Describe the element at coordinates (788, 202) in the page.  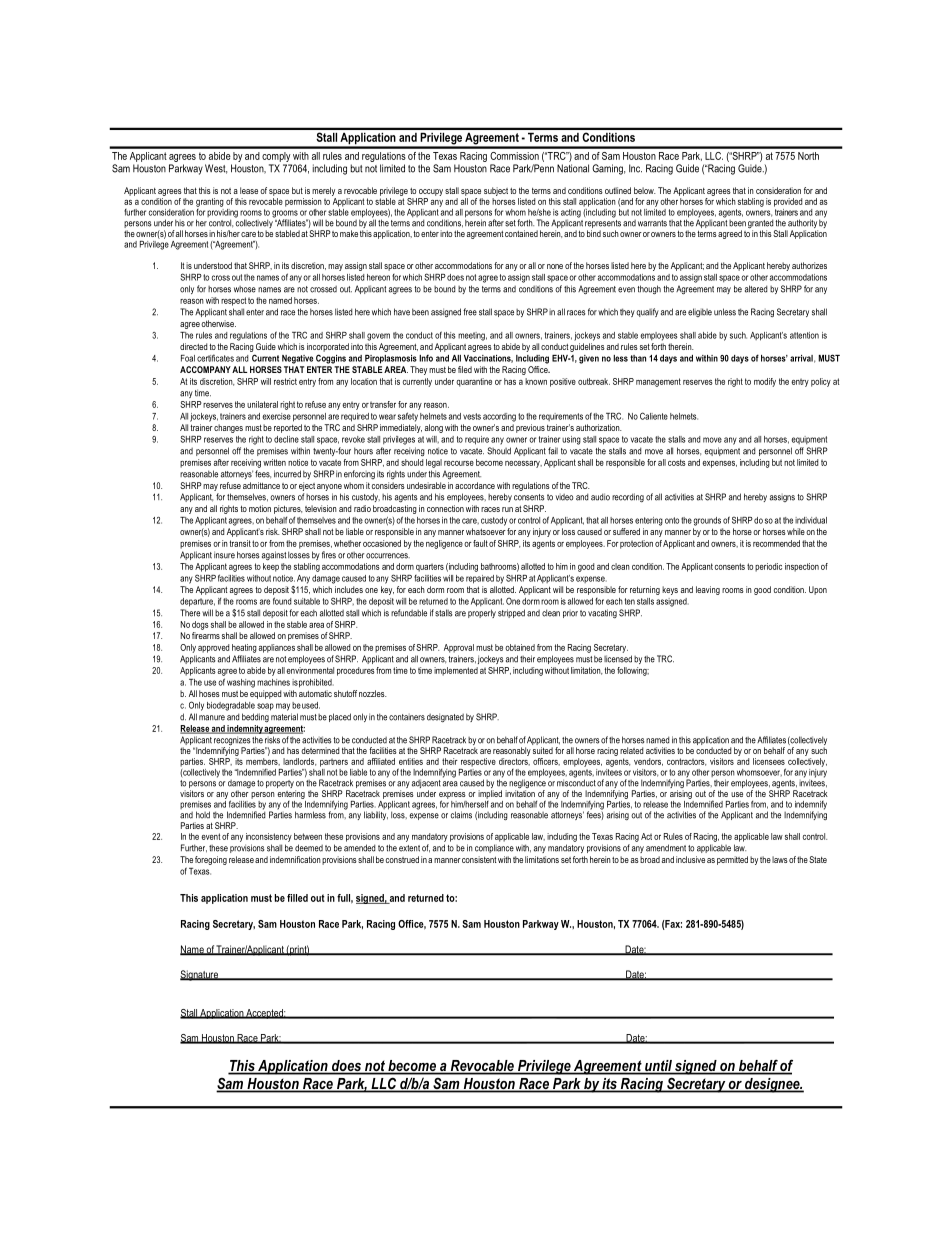
I see `provided` at that location.
